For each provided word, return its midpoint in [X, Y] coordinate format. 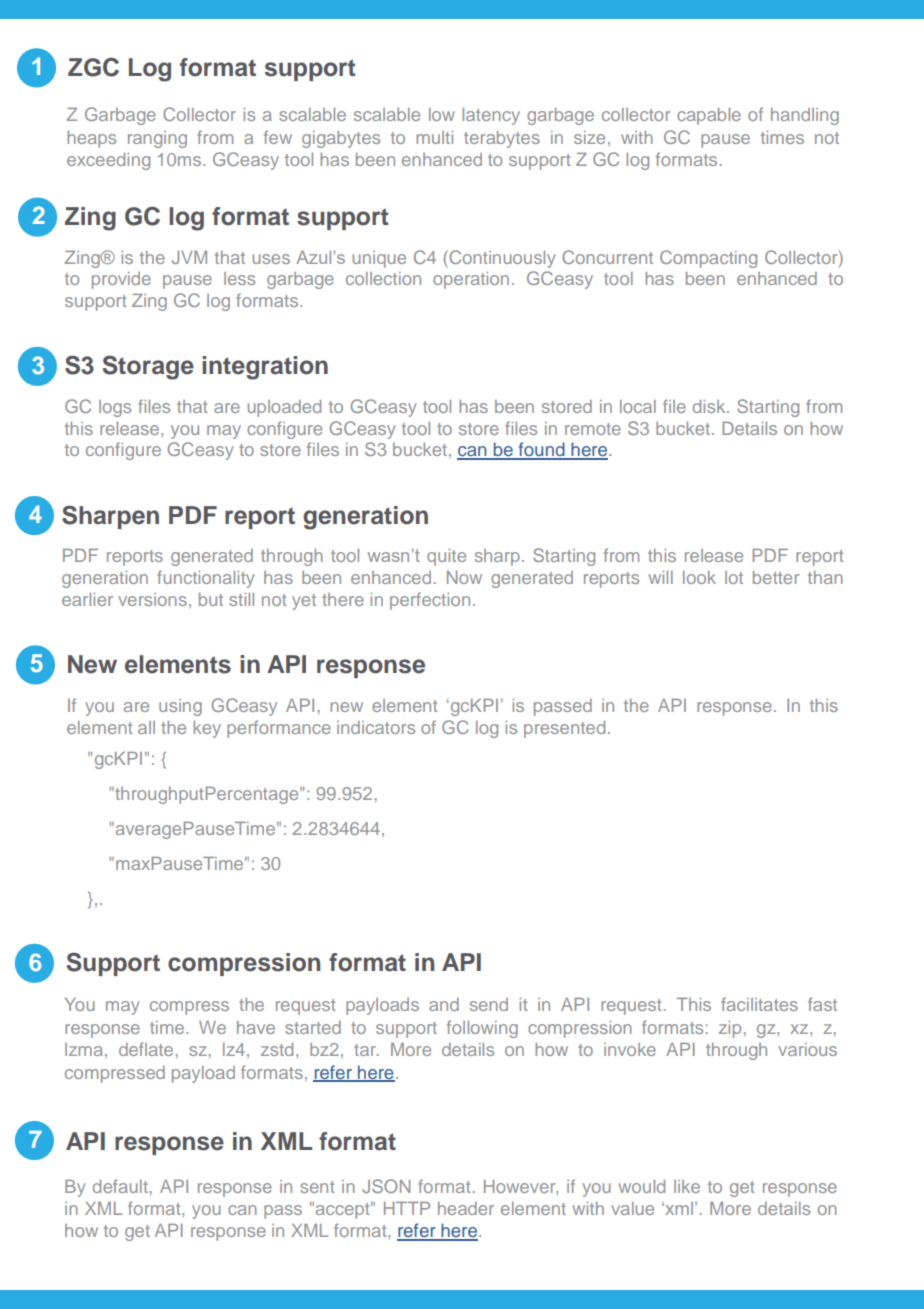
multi [434, 137]
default [120, 1186]
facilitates [759, 1004]
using [180, 707]
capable [709, 116]
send [489, 1004]
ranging [157, 139]
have [256, 1027]
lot [734, 577]
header [466, 1208]
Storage [148, 367]
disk [710, 406]
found [541, 450]
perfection [430, 601]
